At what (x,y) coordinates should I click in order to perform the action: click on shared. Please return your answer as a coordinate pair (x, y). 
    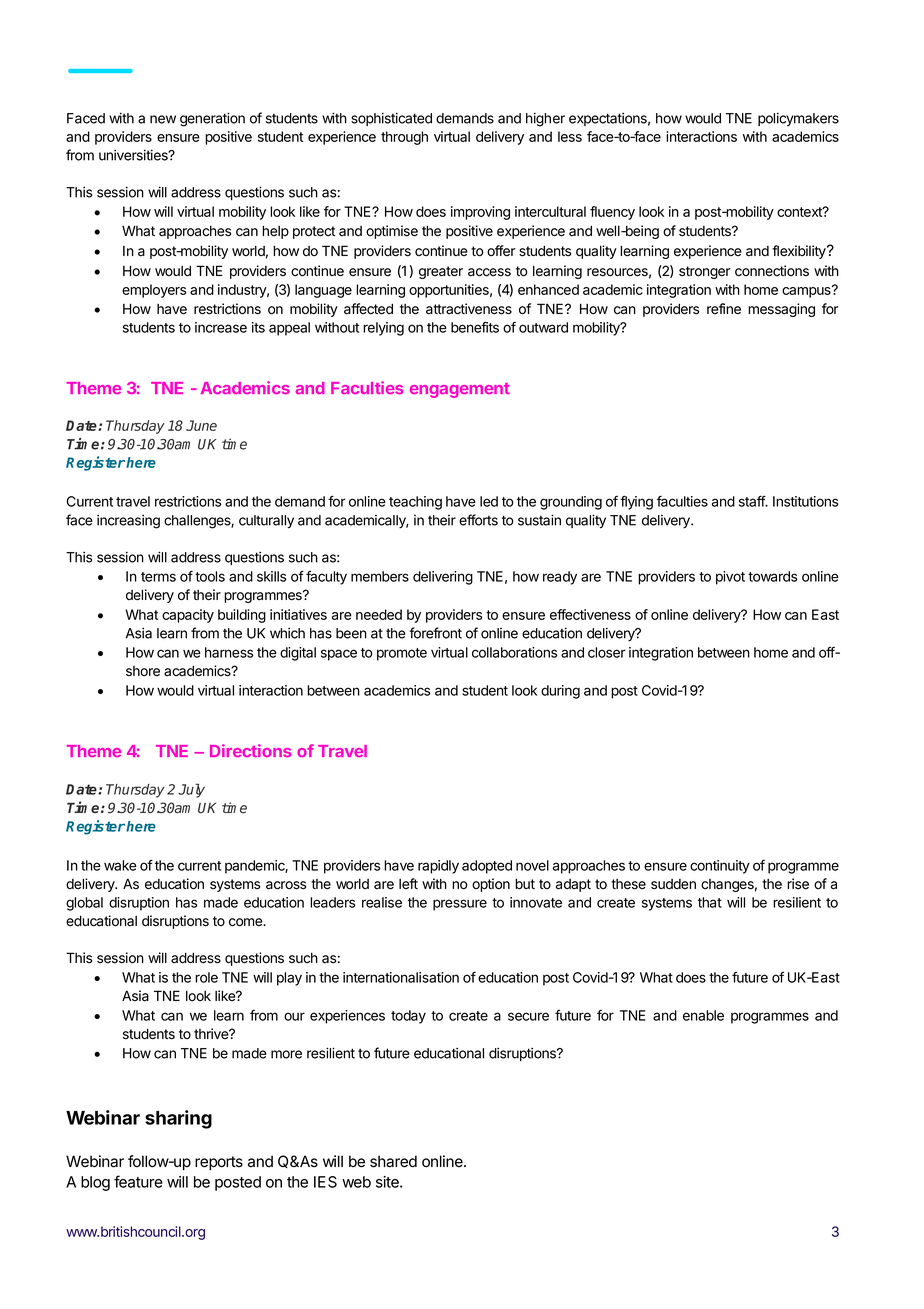
    Looking at the image, I should click on (393, 1161).
